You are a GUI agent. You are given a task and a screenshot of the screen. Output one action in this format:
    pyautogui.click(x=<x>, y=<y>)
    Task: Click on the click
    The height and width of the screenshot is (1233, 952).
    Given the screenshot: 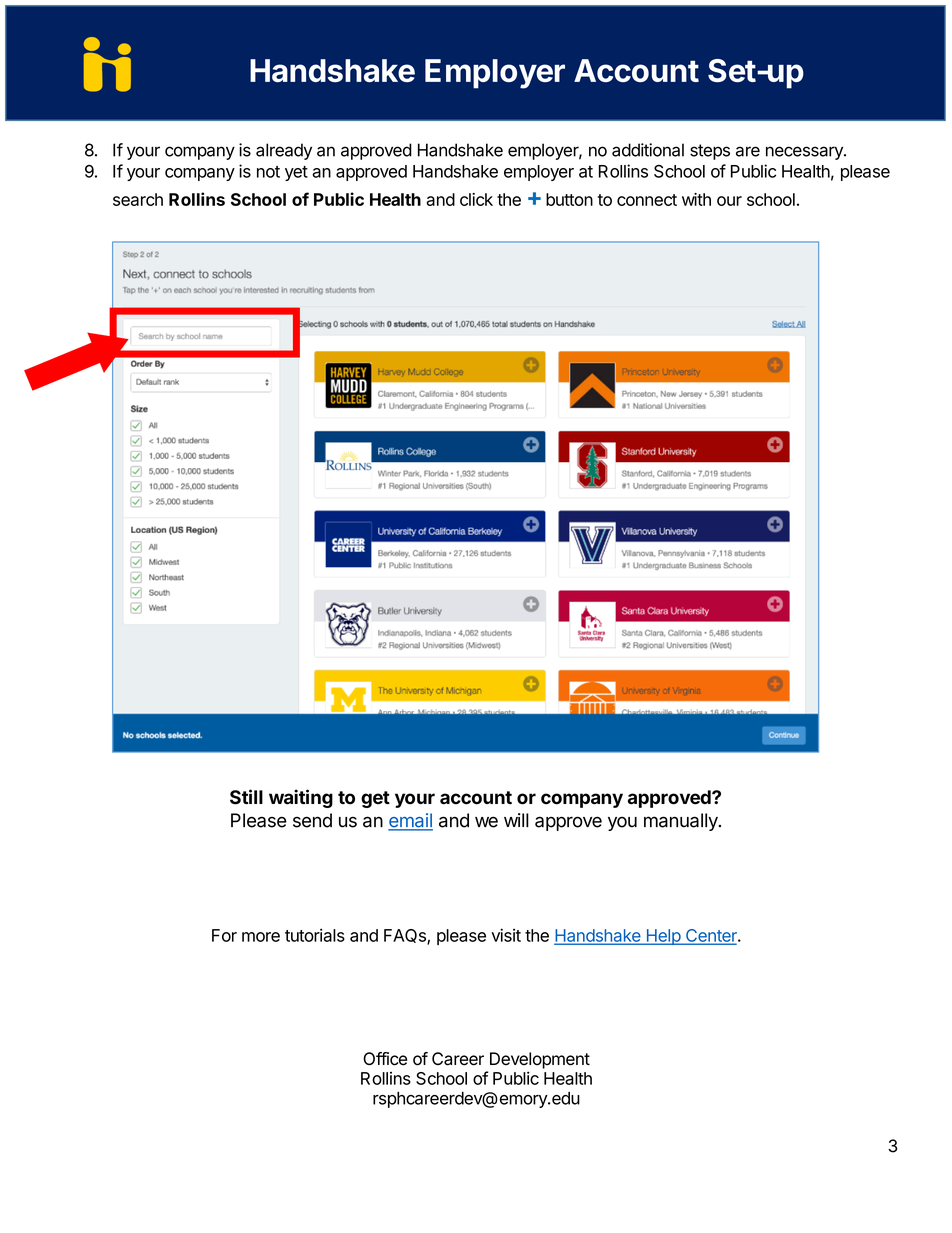 What is the action you would take?
    pyautogui.click(x=476, y=199)
